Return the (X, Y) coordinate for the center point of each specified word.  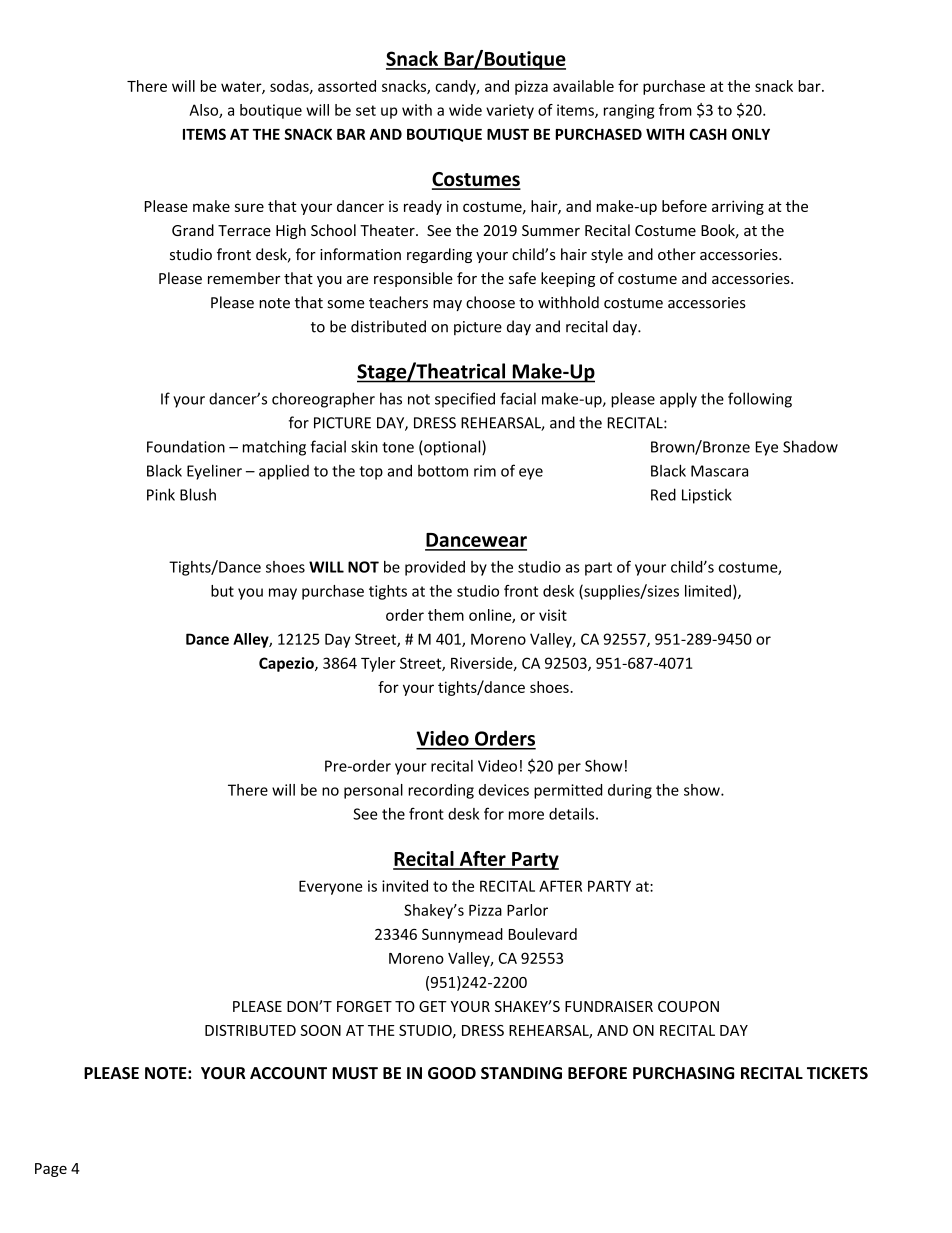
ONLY (751, 134)
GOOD (452, 1073)
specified (465, 400)
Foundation (186, 446)
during (630, 791)
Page (51, 1170)
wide (465, 110)
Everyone (330, 887)
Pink (161, 494)
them (446, 615)
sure (249, 207)
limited (708, 591)
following (760, 400)
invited (405, 886)
